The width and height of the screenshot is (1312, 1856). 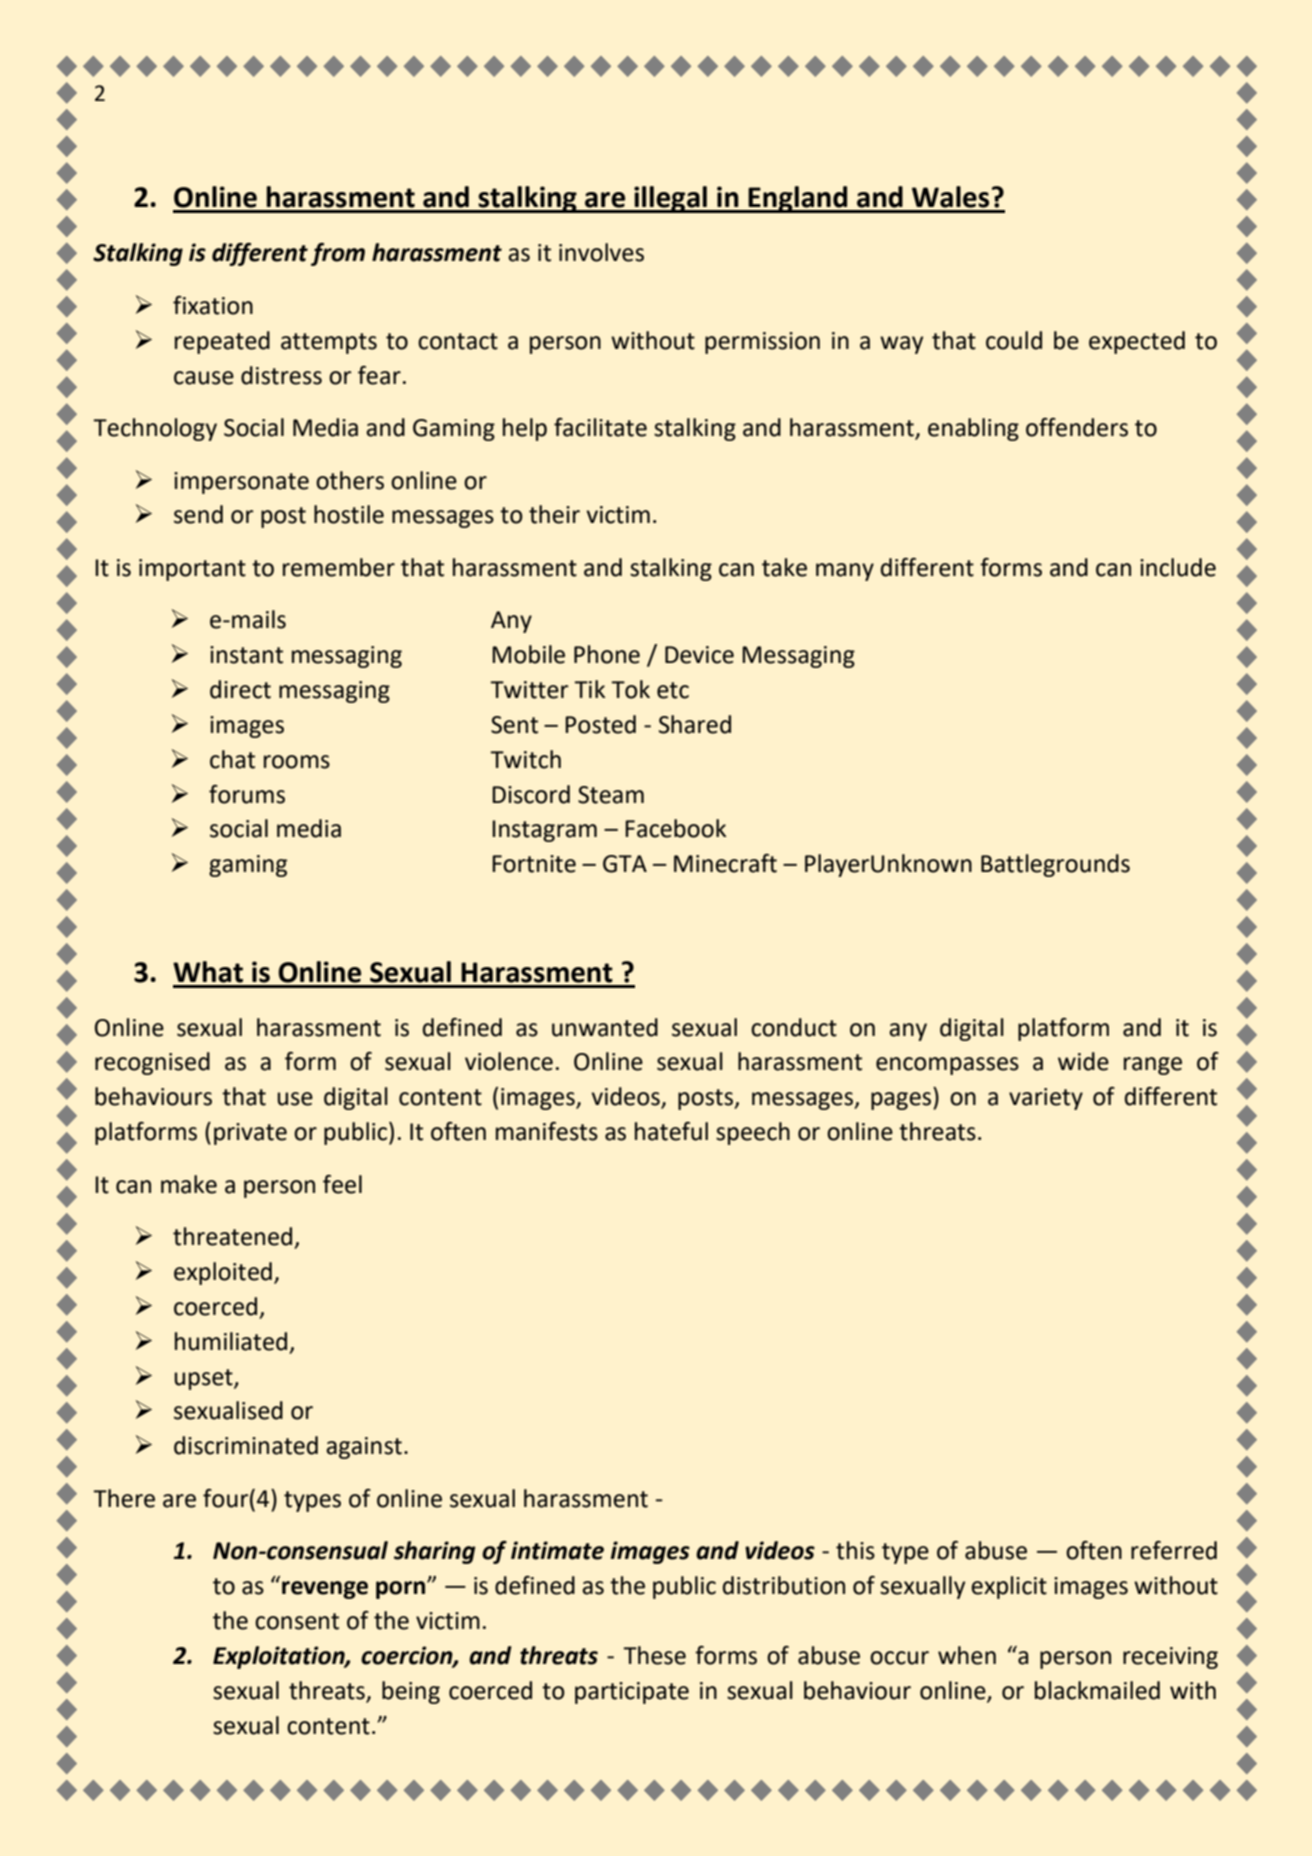 I want to click on variety, so click(x=1046, y=1099).
